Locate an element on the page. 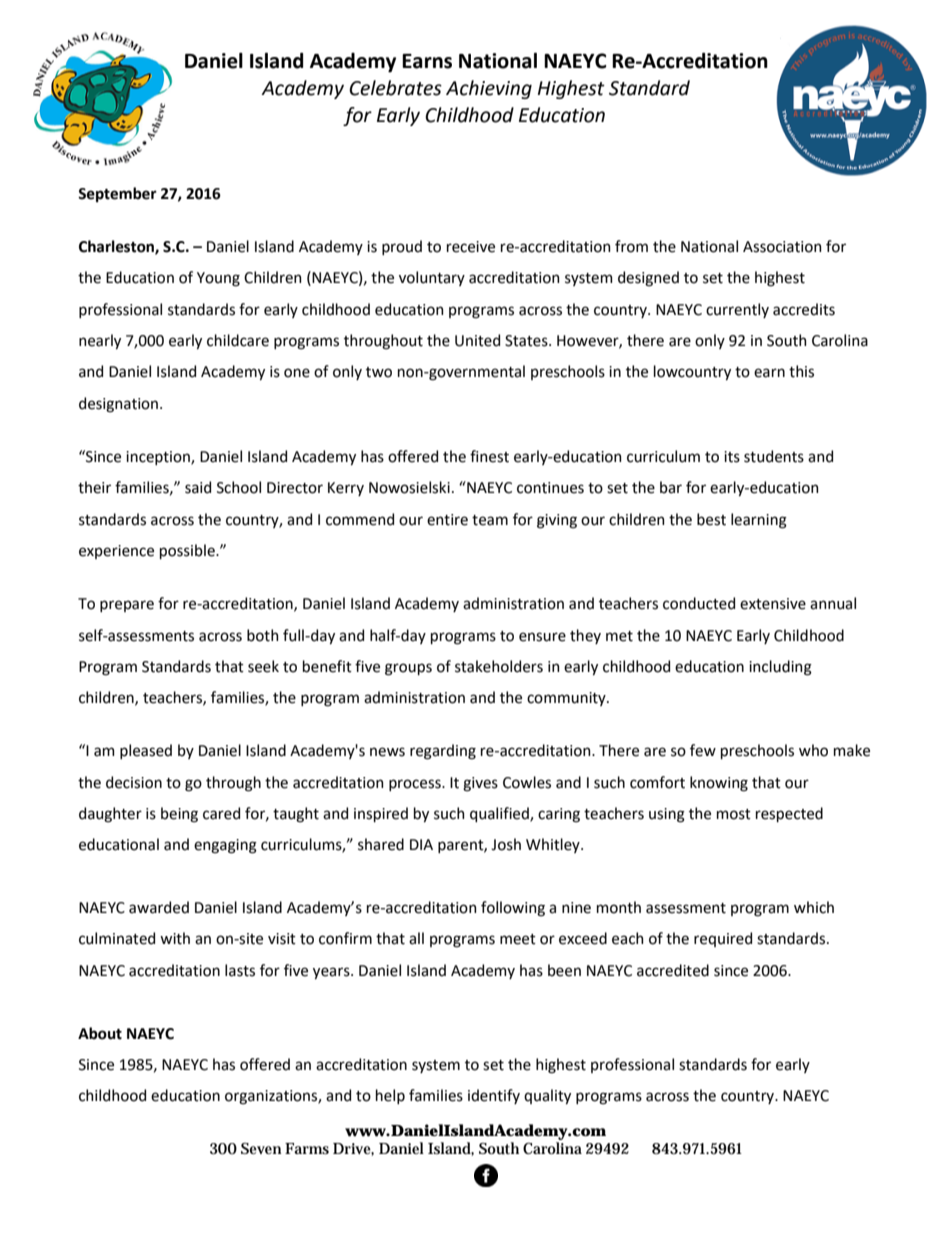  extensive is located at coordinates (773, 604).
